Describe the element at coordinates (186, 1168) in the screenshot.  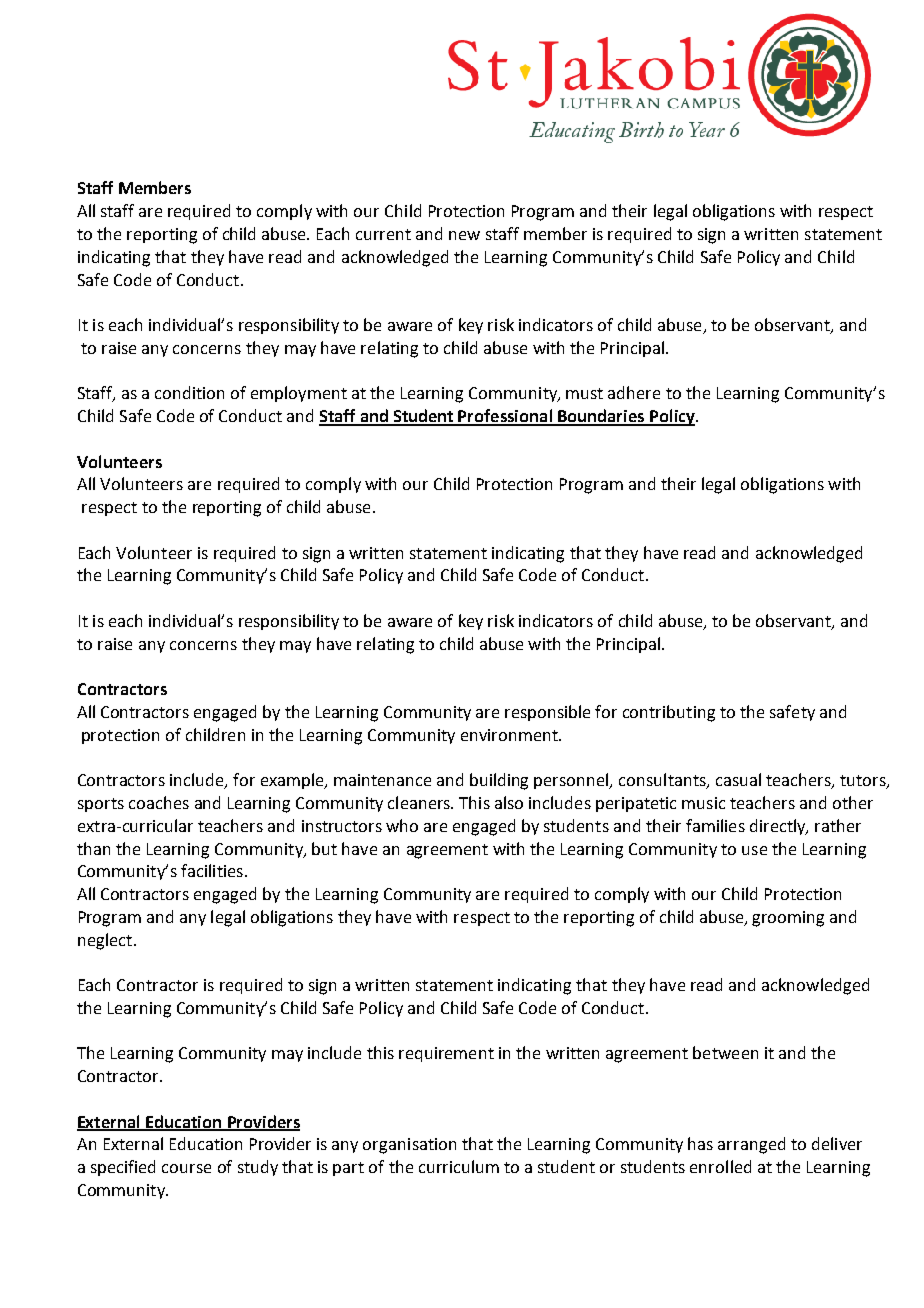
I see `course` at that location.
